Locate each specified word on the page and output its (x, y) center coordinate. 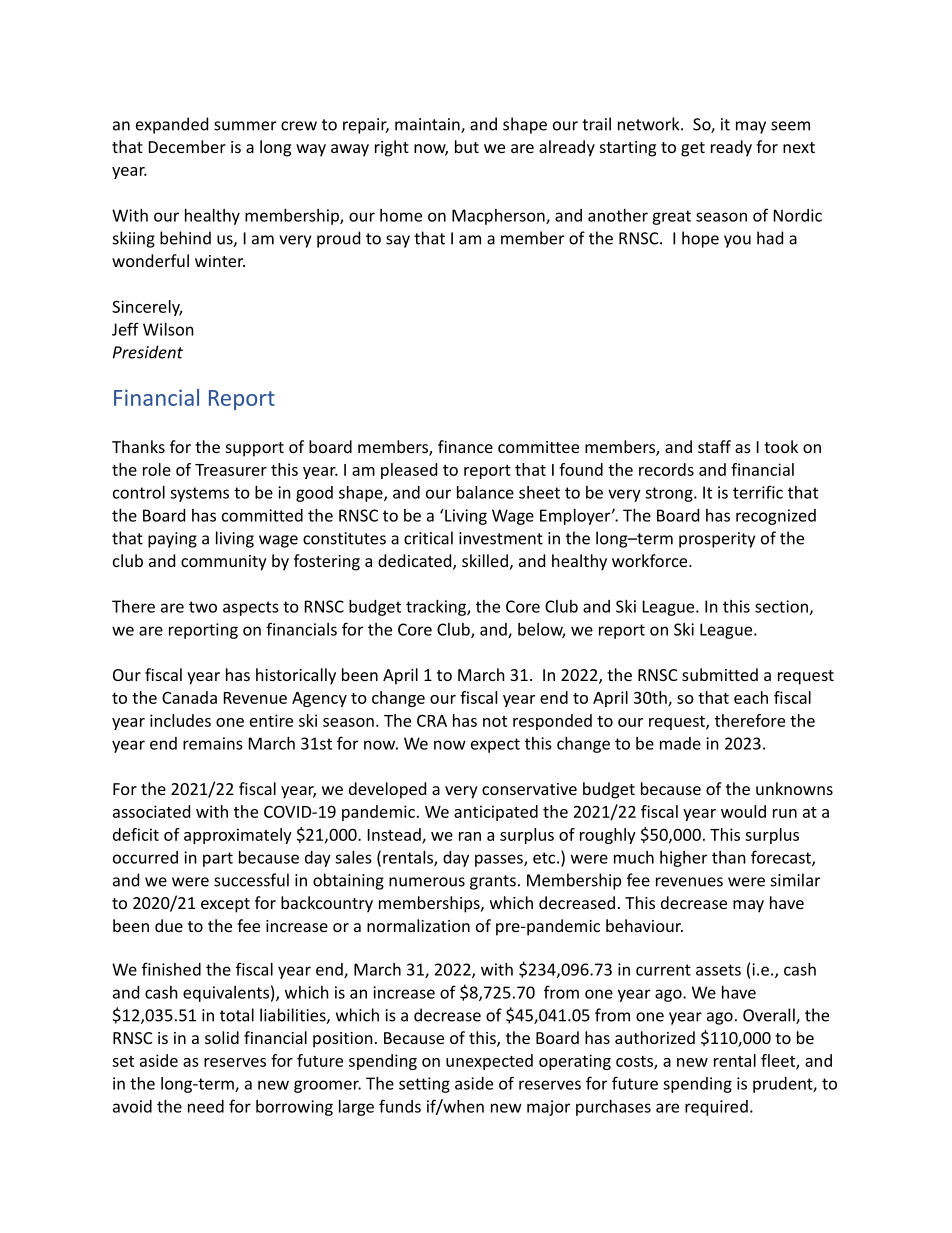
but (467, 146)
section (781, 606)
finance (465, 446)
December (187, 146)
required (716, 1108)
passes (500, 860)
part (218, 859)
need (206, 1106)
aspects (251, 608)
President (148, 352)
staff (714, 446)
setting (424, 1085)
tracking (437, 608)
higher (683, 859)
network (650, 124)
